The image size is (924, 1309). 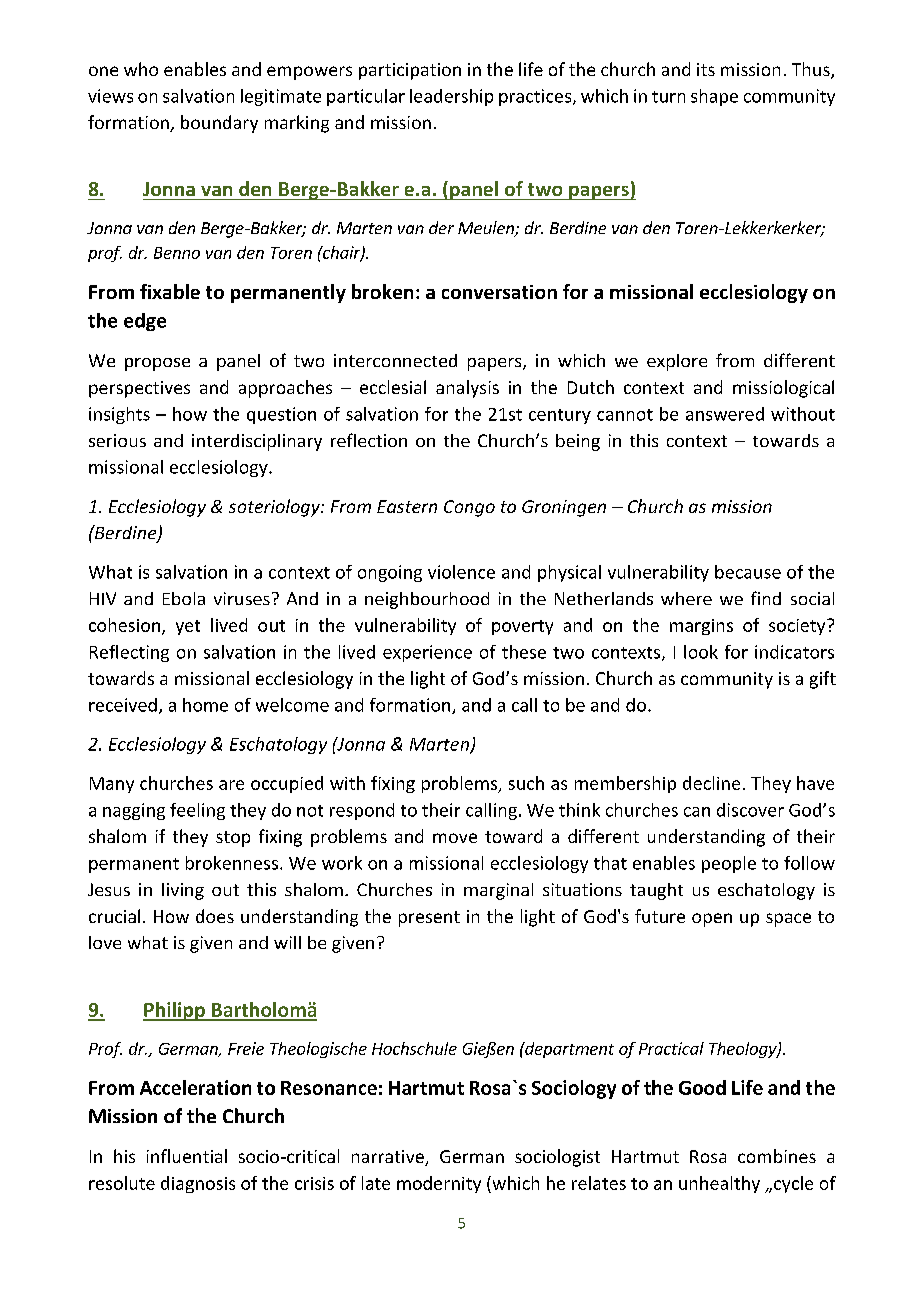 What do you see at coordinates (750, 810) in the image?
I see `discover` at bounding box center [750, 810].
